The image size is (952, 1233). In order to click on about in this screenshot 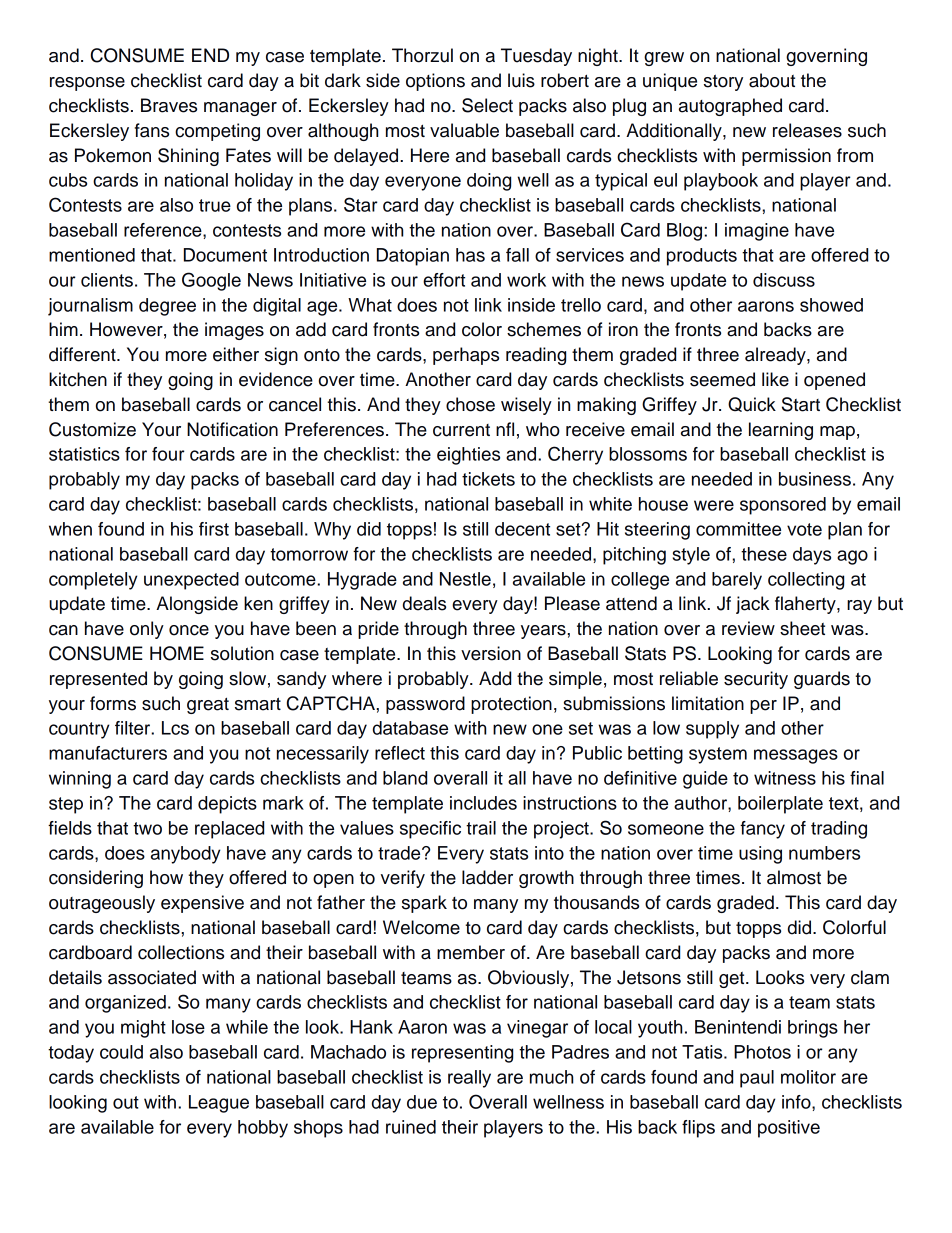, I will do `click(772, 80)`.
